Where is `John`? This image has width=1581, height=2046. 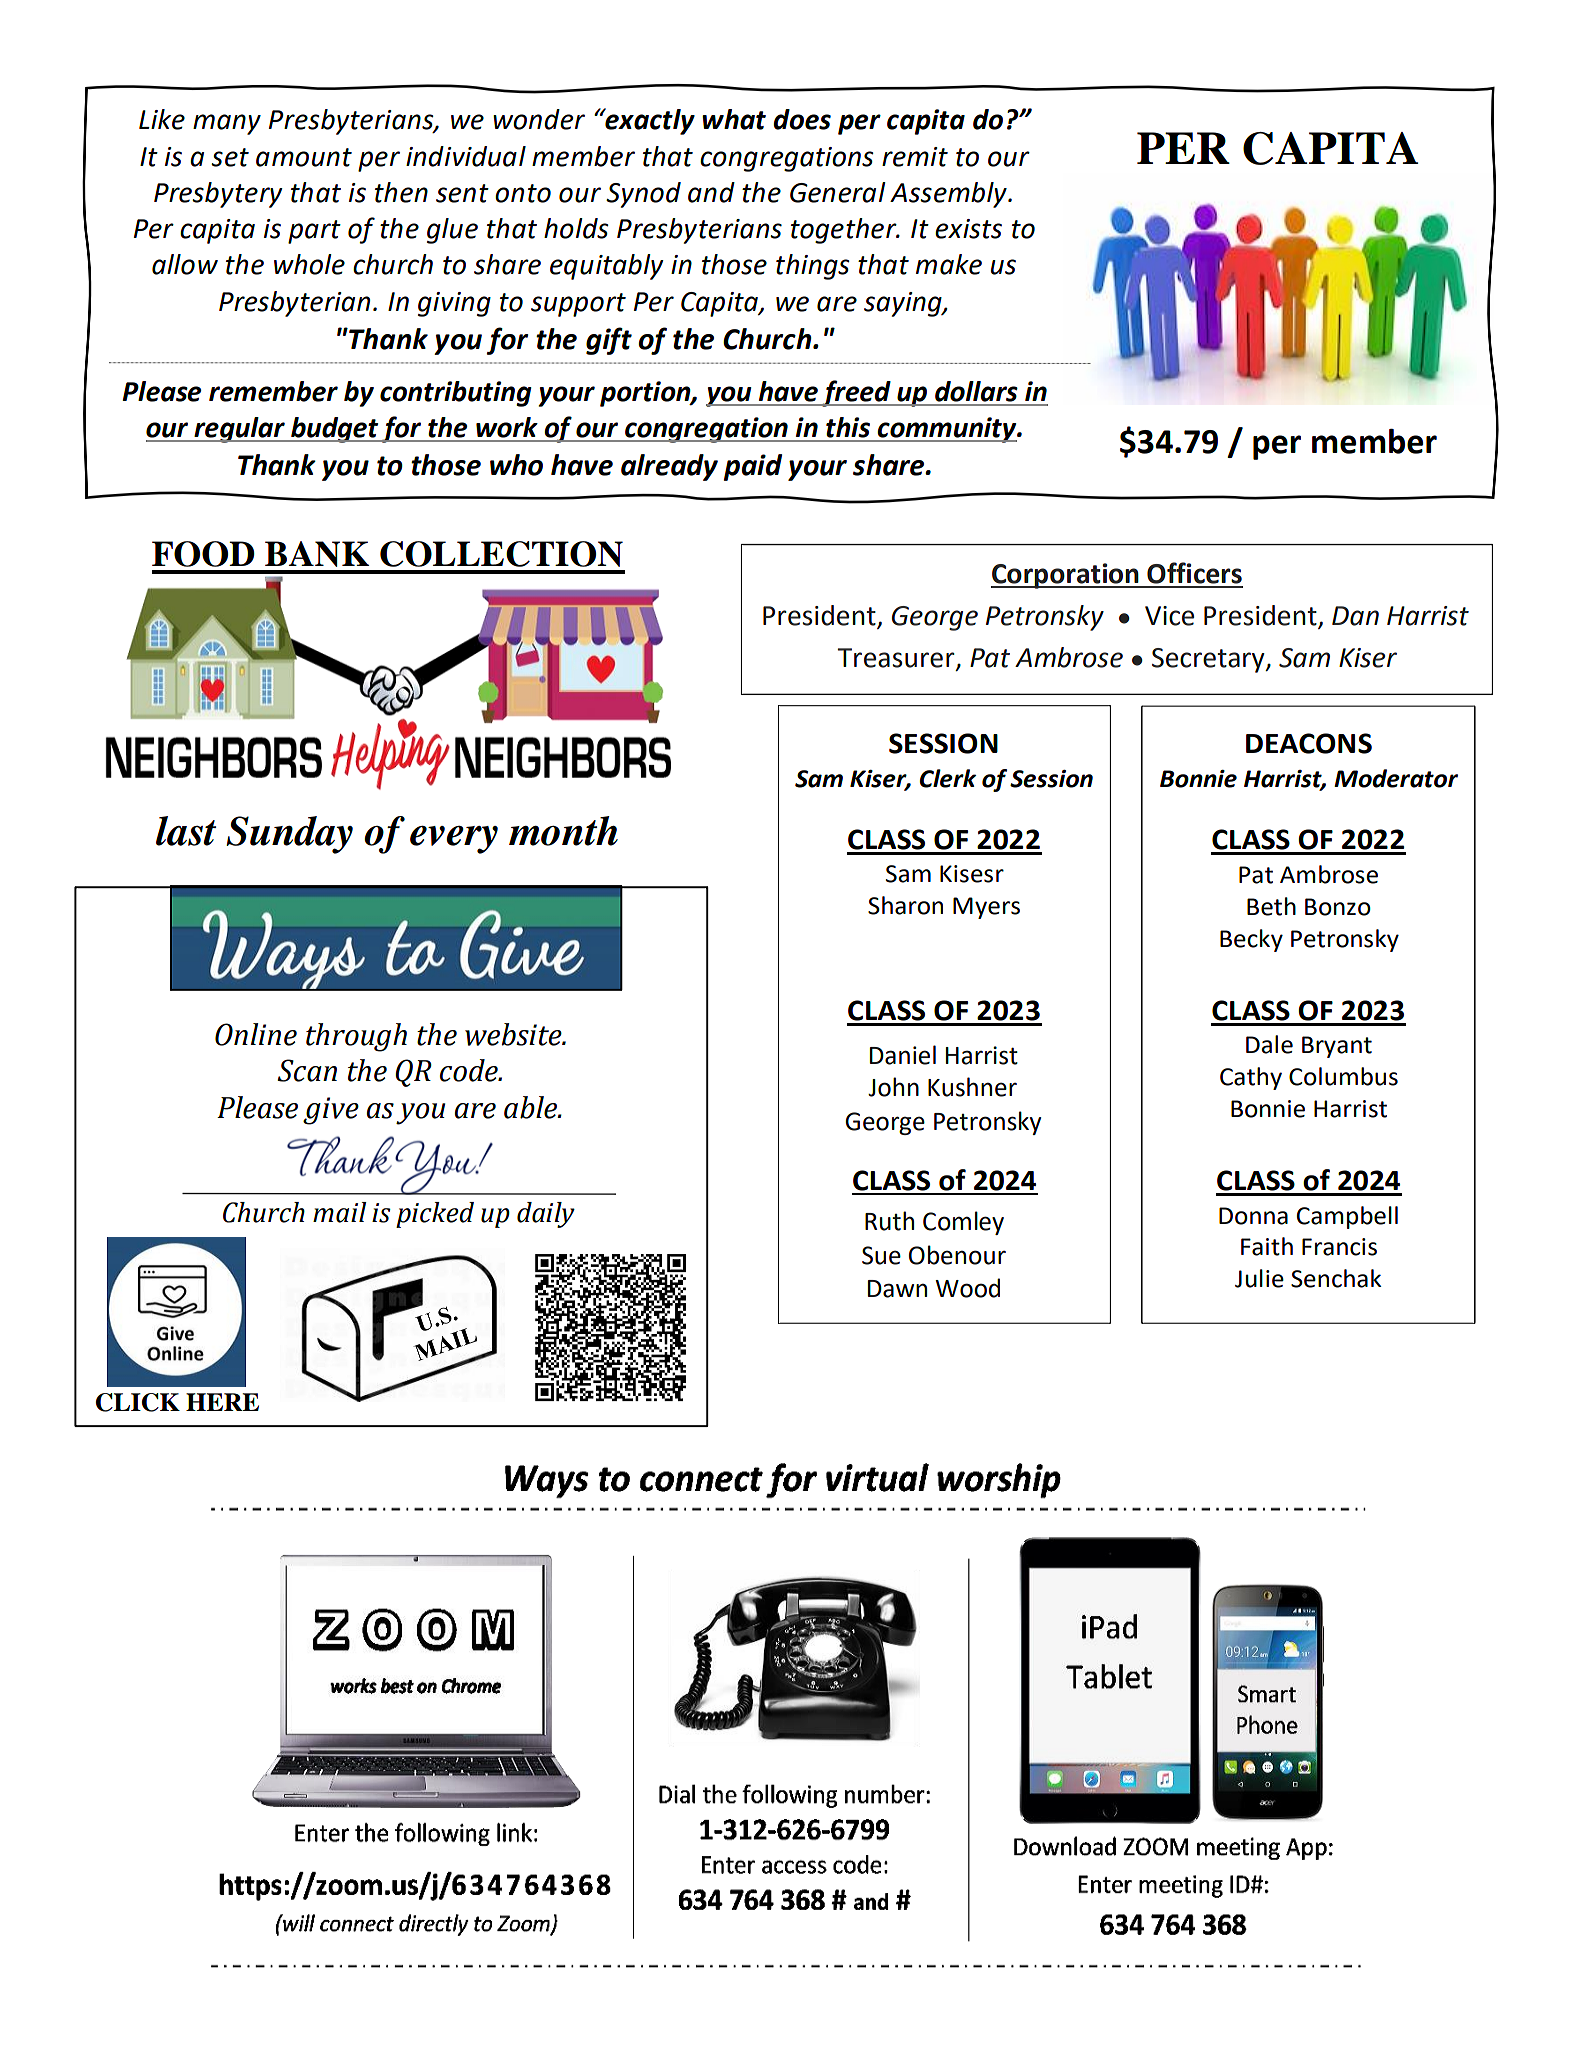 John is located at coordinates (893, 1087).
